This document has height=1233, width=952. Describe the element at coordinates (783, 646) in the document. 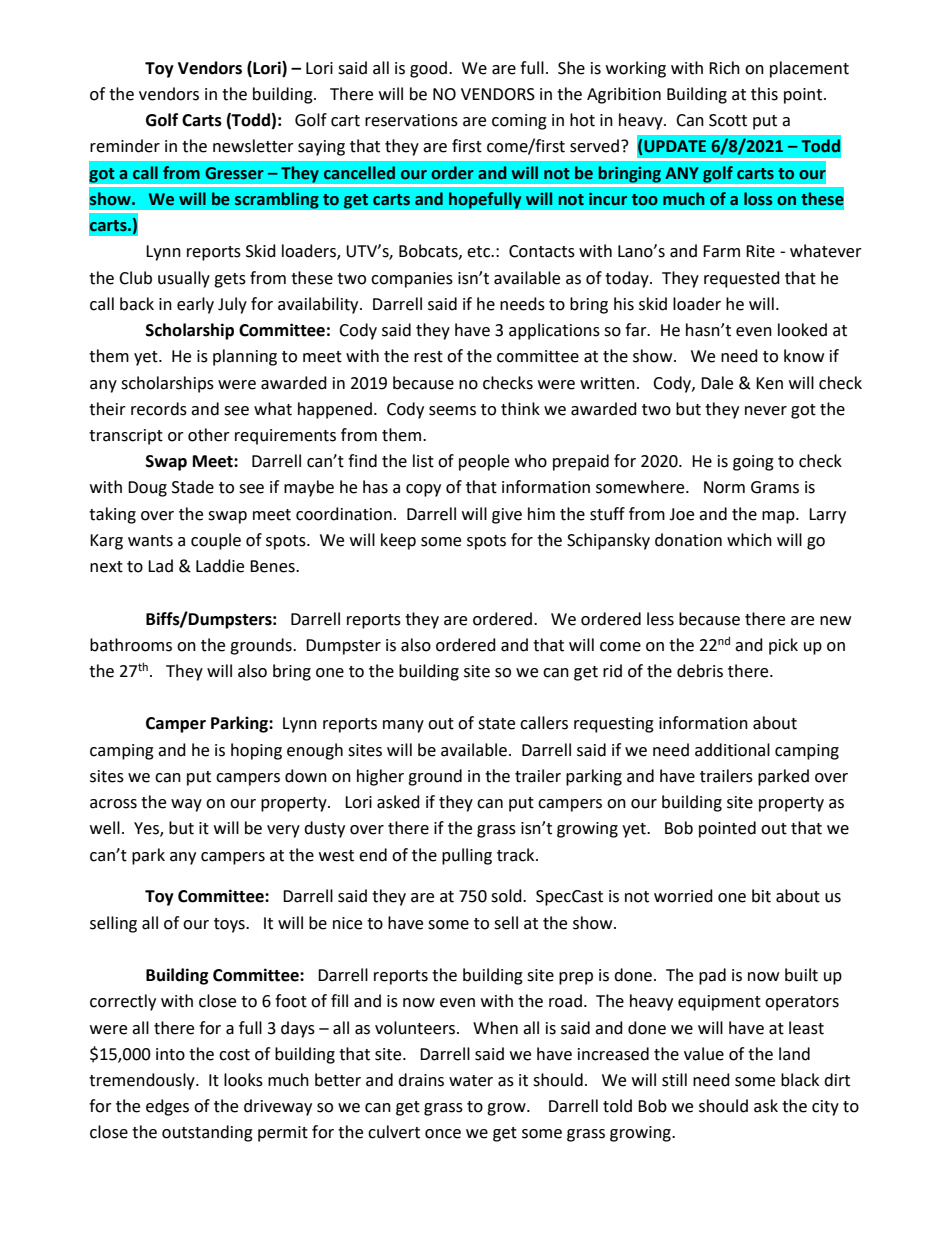

I see `pick` at that location.
